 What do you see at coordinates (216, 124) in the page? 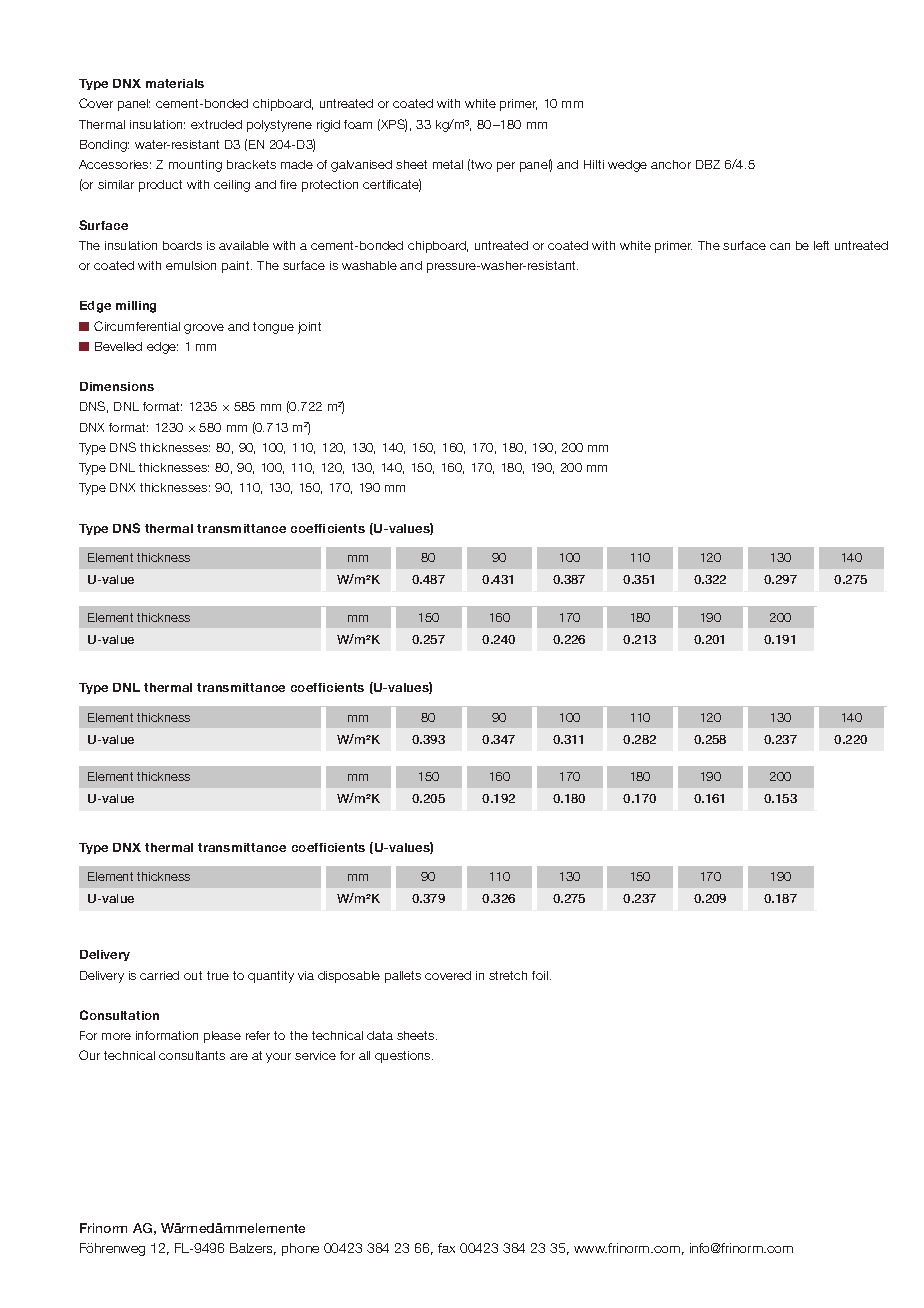
I see `extruded` at bounding box center [216, 124].
